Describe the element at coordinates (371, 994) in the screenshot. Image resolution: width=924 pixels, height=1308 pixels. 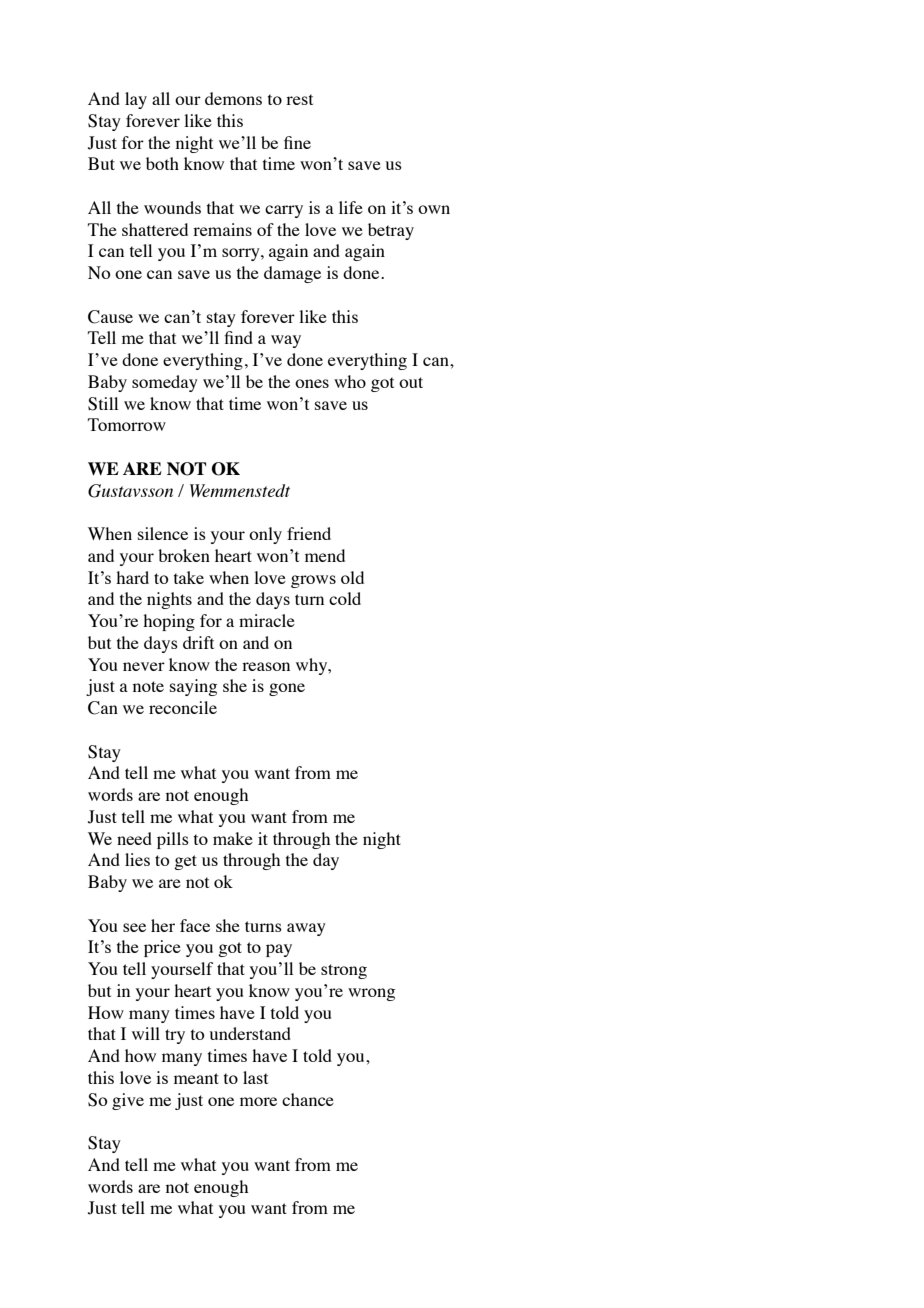
I see `wrong` at that location.
